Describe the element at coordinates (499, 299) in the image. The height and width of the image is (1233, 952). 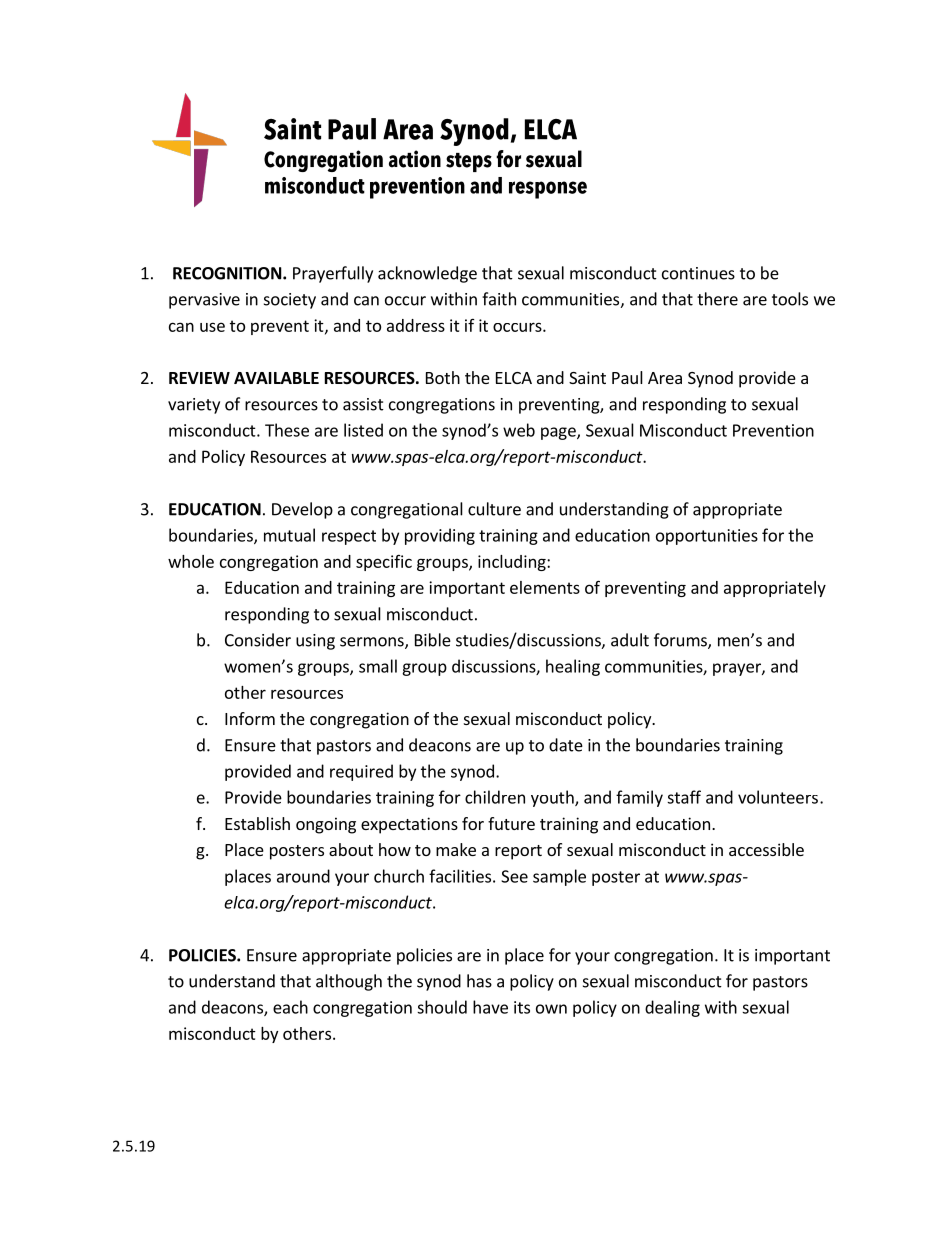
I see `faith` at that location.
